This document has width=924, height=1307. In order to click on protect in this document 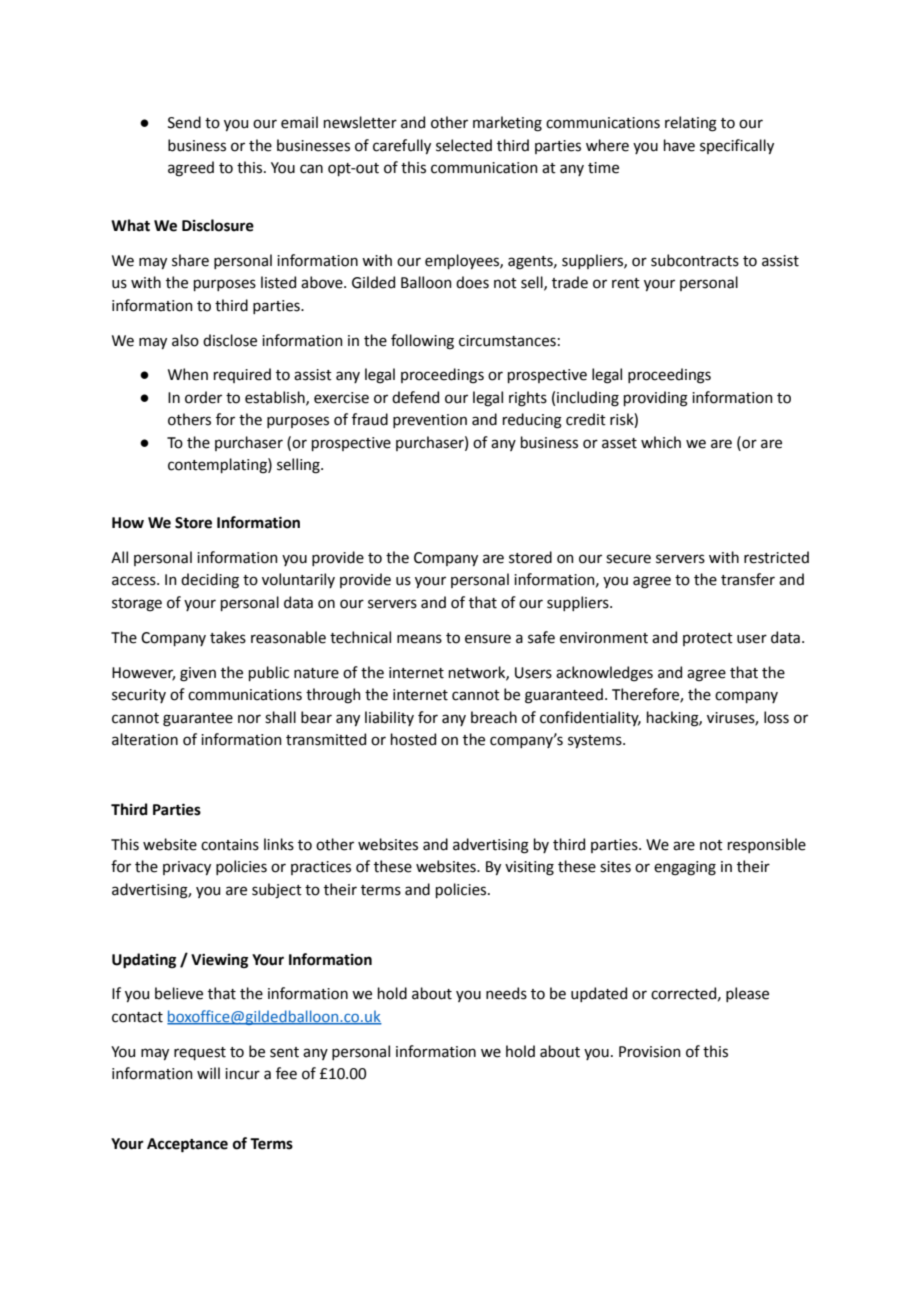, I will do `click(708, 639)`.
